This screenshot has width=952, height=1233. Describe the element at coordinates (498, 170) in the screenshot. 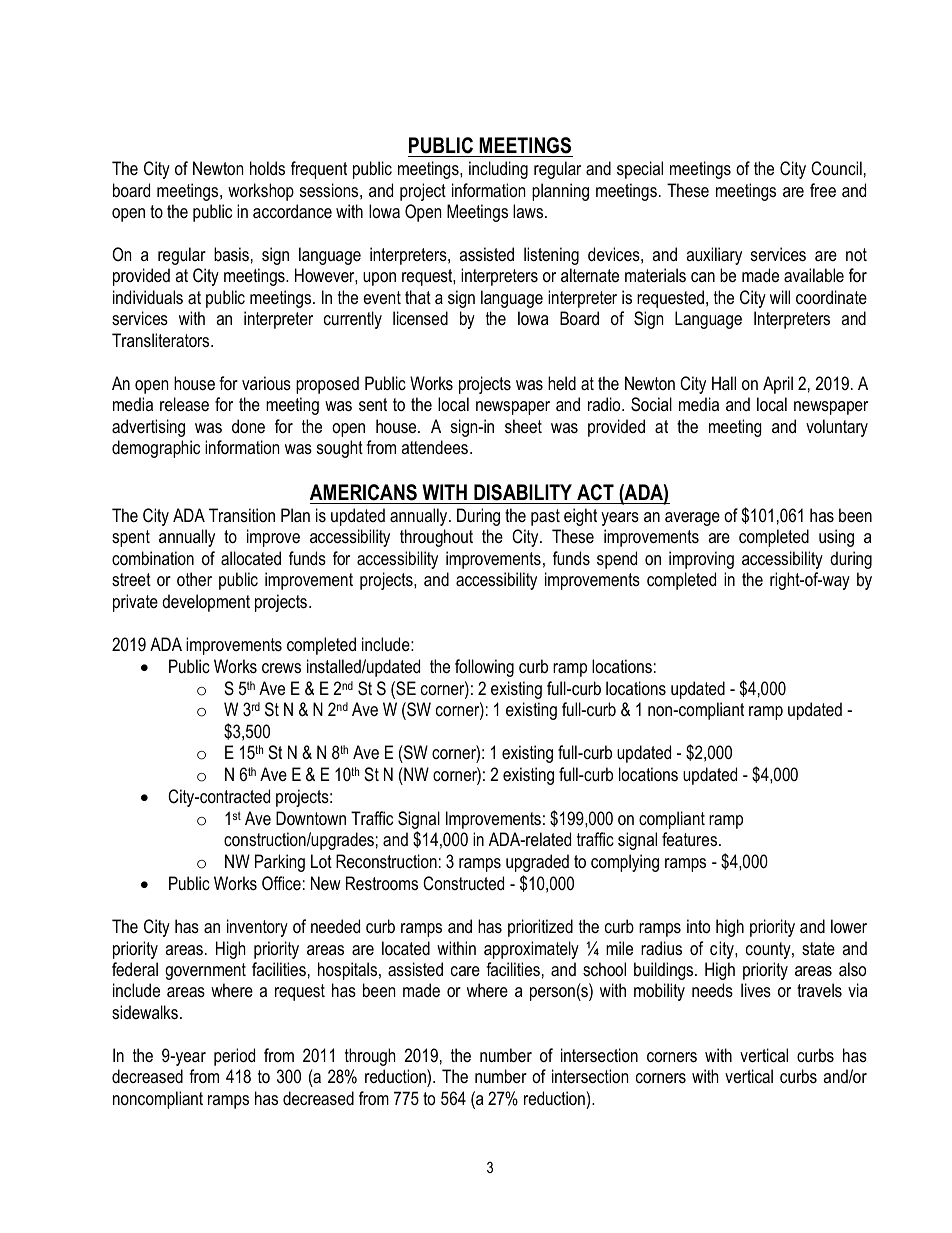

I see `including` at that location.
